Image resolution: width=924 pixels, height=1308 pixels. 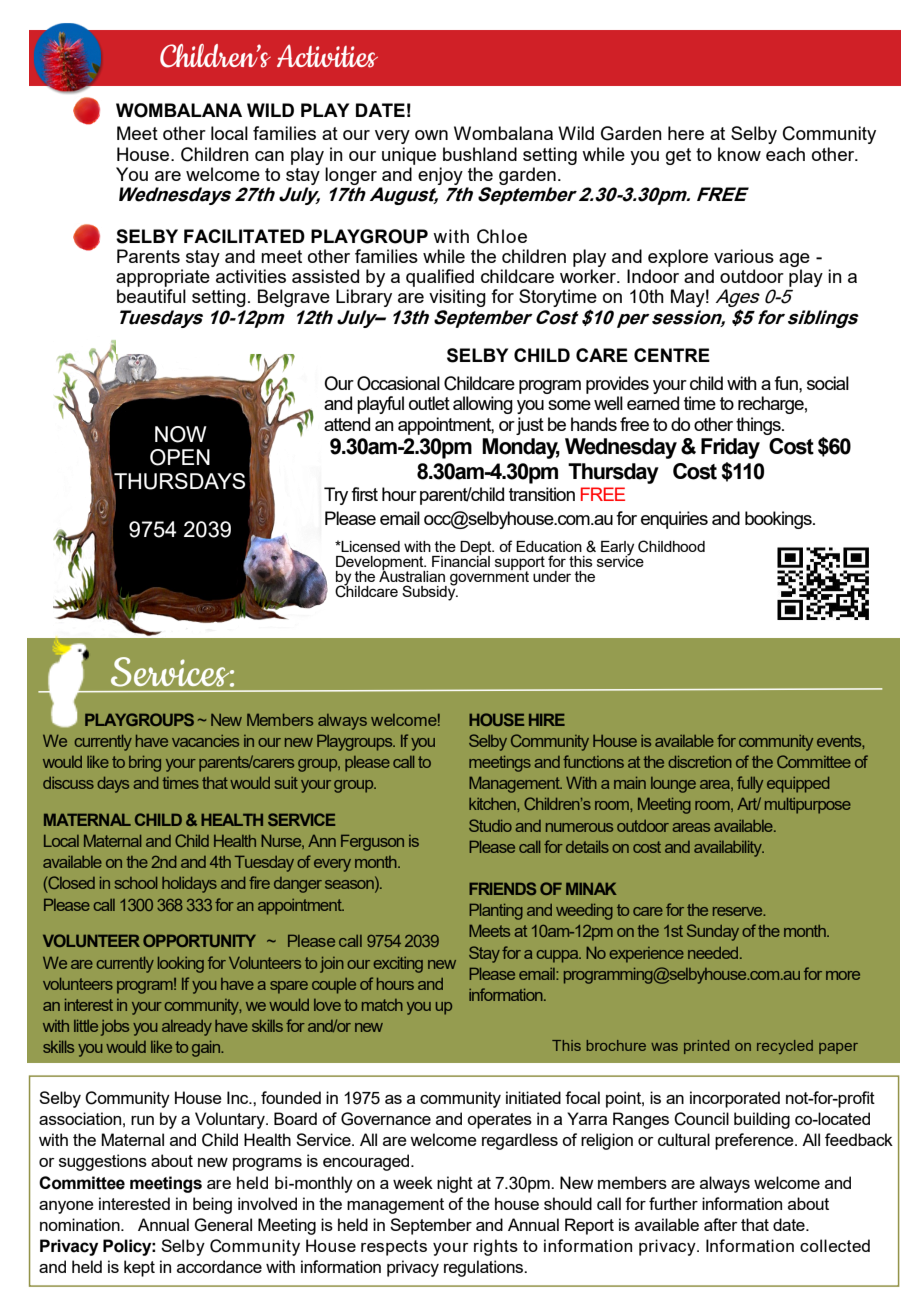 I want to click on rights, so click(x=496, y=1247).
